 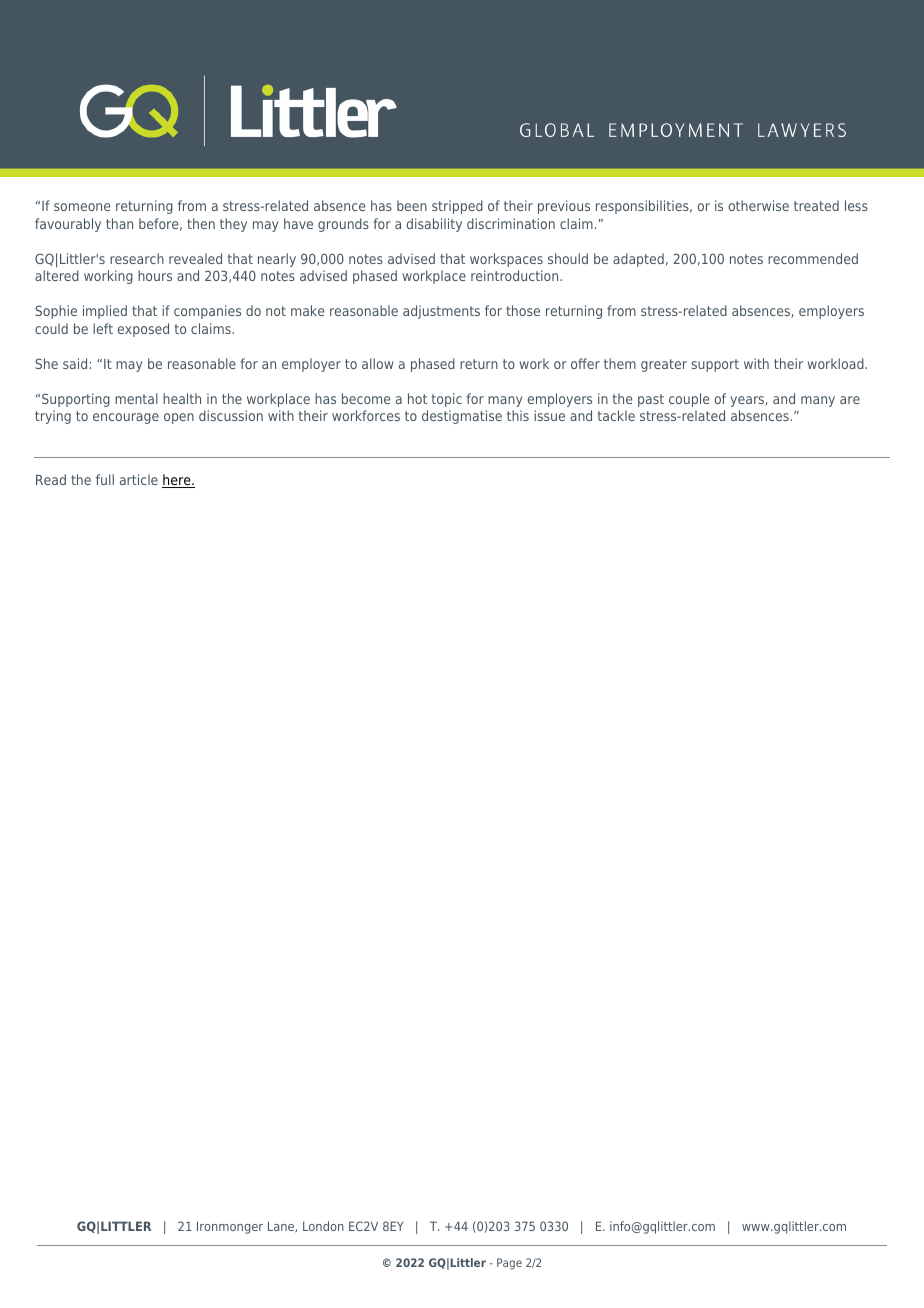 I want to click on discussion, so click(x=231, y=415).
